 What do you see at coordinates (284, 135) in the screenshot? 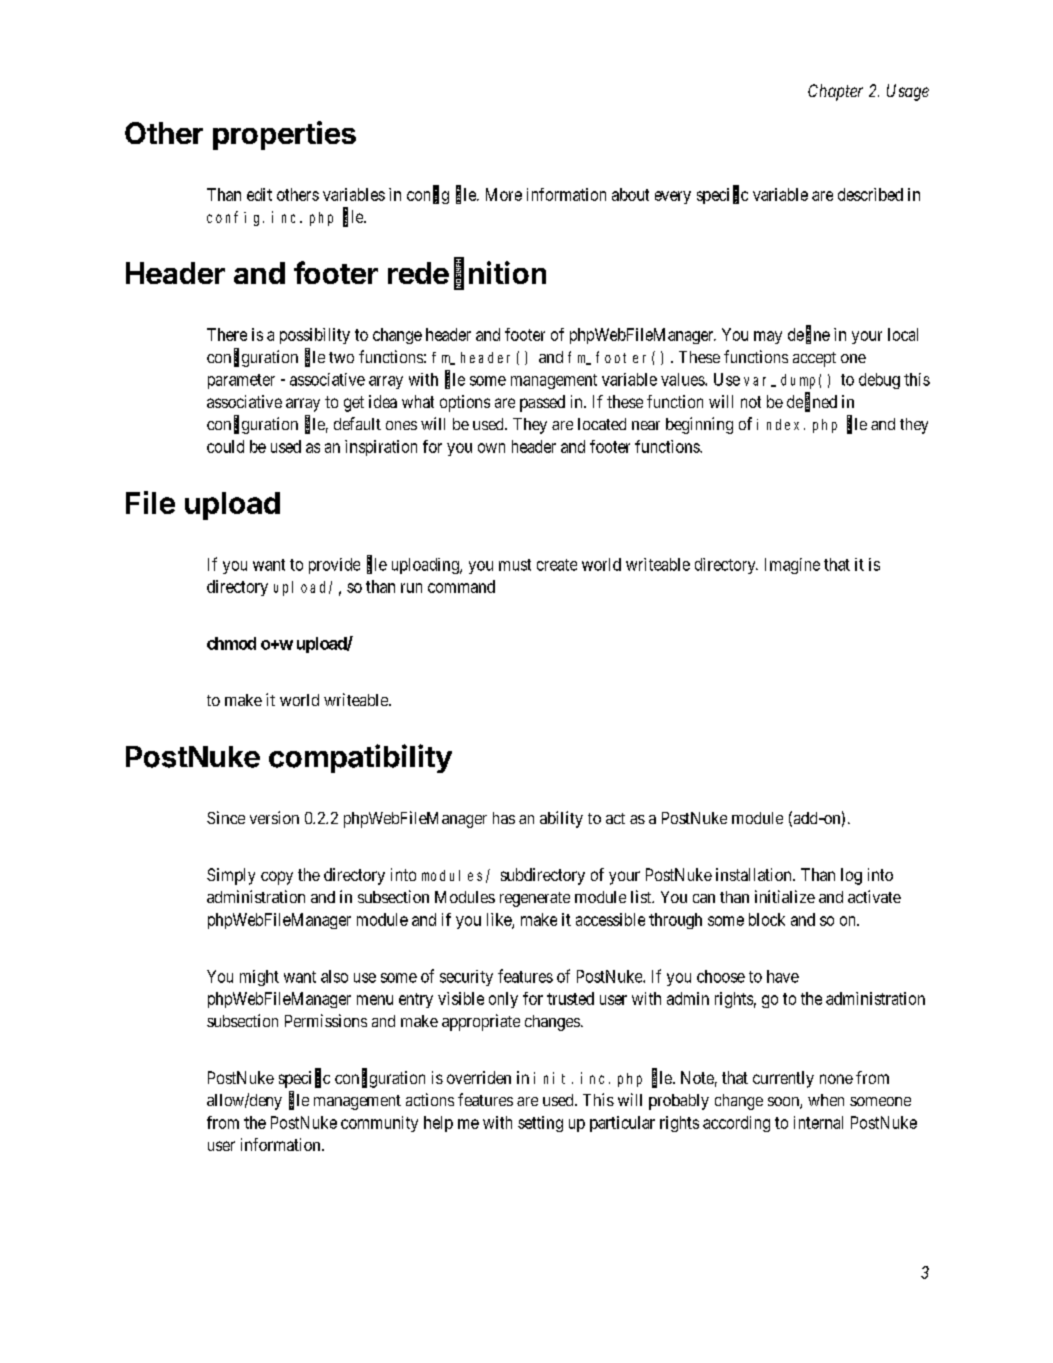
I see `properties` at bounding box center [284, 135].
